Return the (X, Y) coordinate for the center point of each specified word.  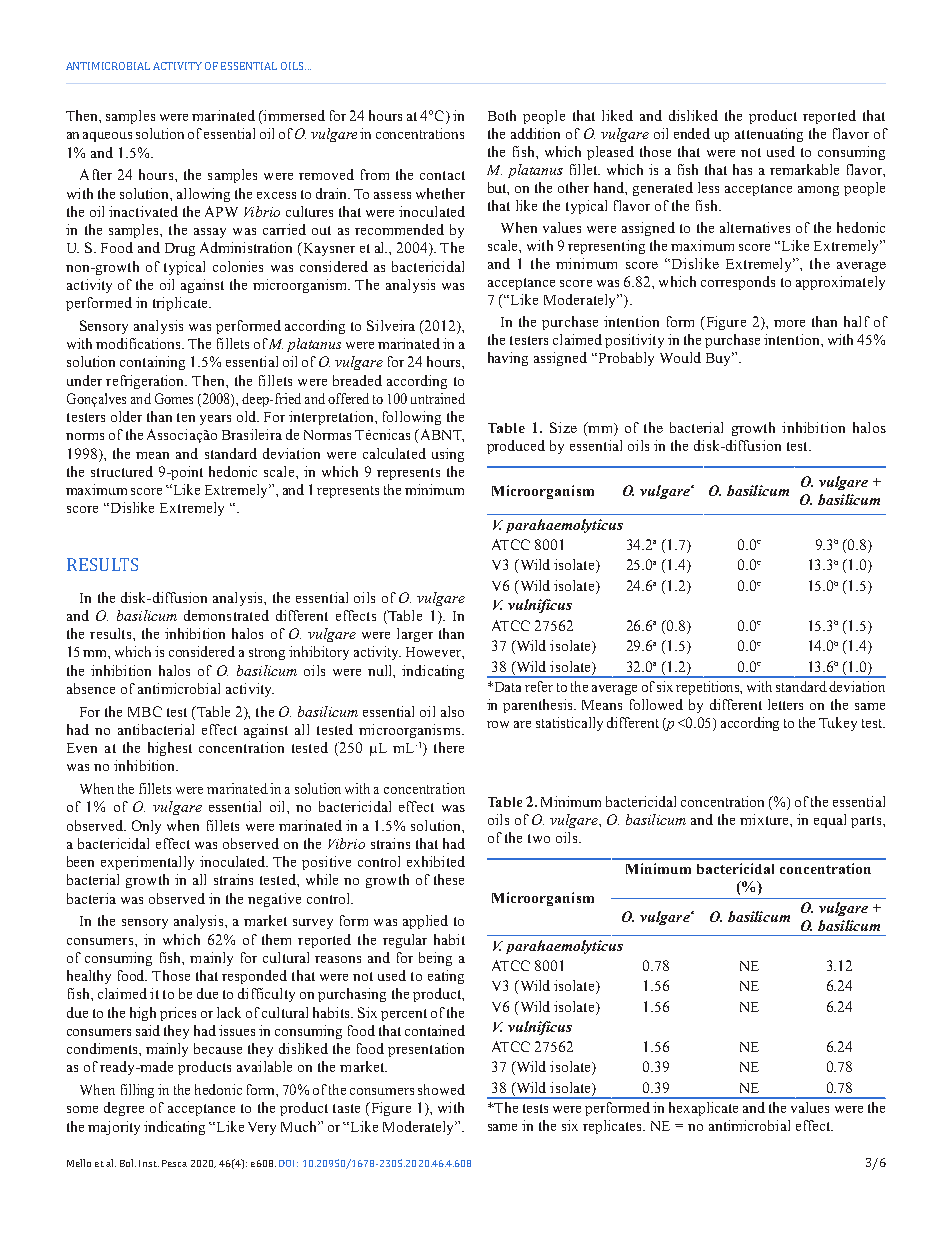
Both (502, 115)
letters (785, 704)
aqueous (107, 137)
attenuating (769, 135)
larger (415, 635)
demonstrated (226, 615)
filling (137, 1091)
